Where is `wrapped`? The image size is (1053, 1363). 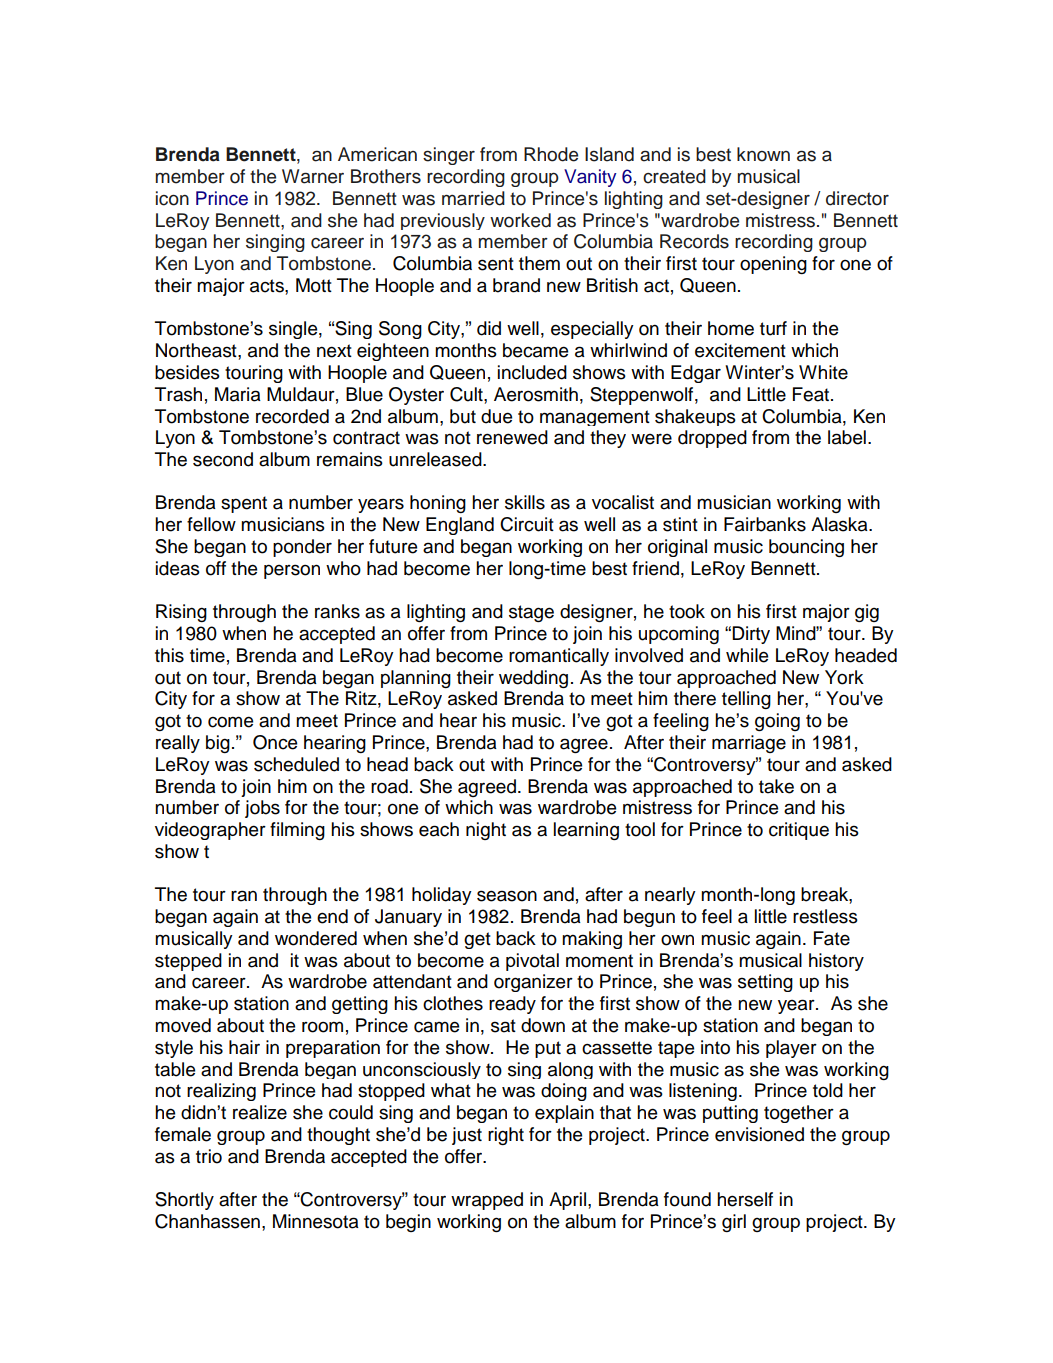
wrapped is located at coordinates (487, 1201).
